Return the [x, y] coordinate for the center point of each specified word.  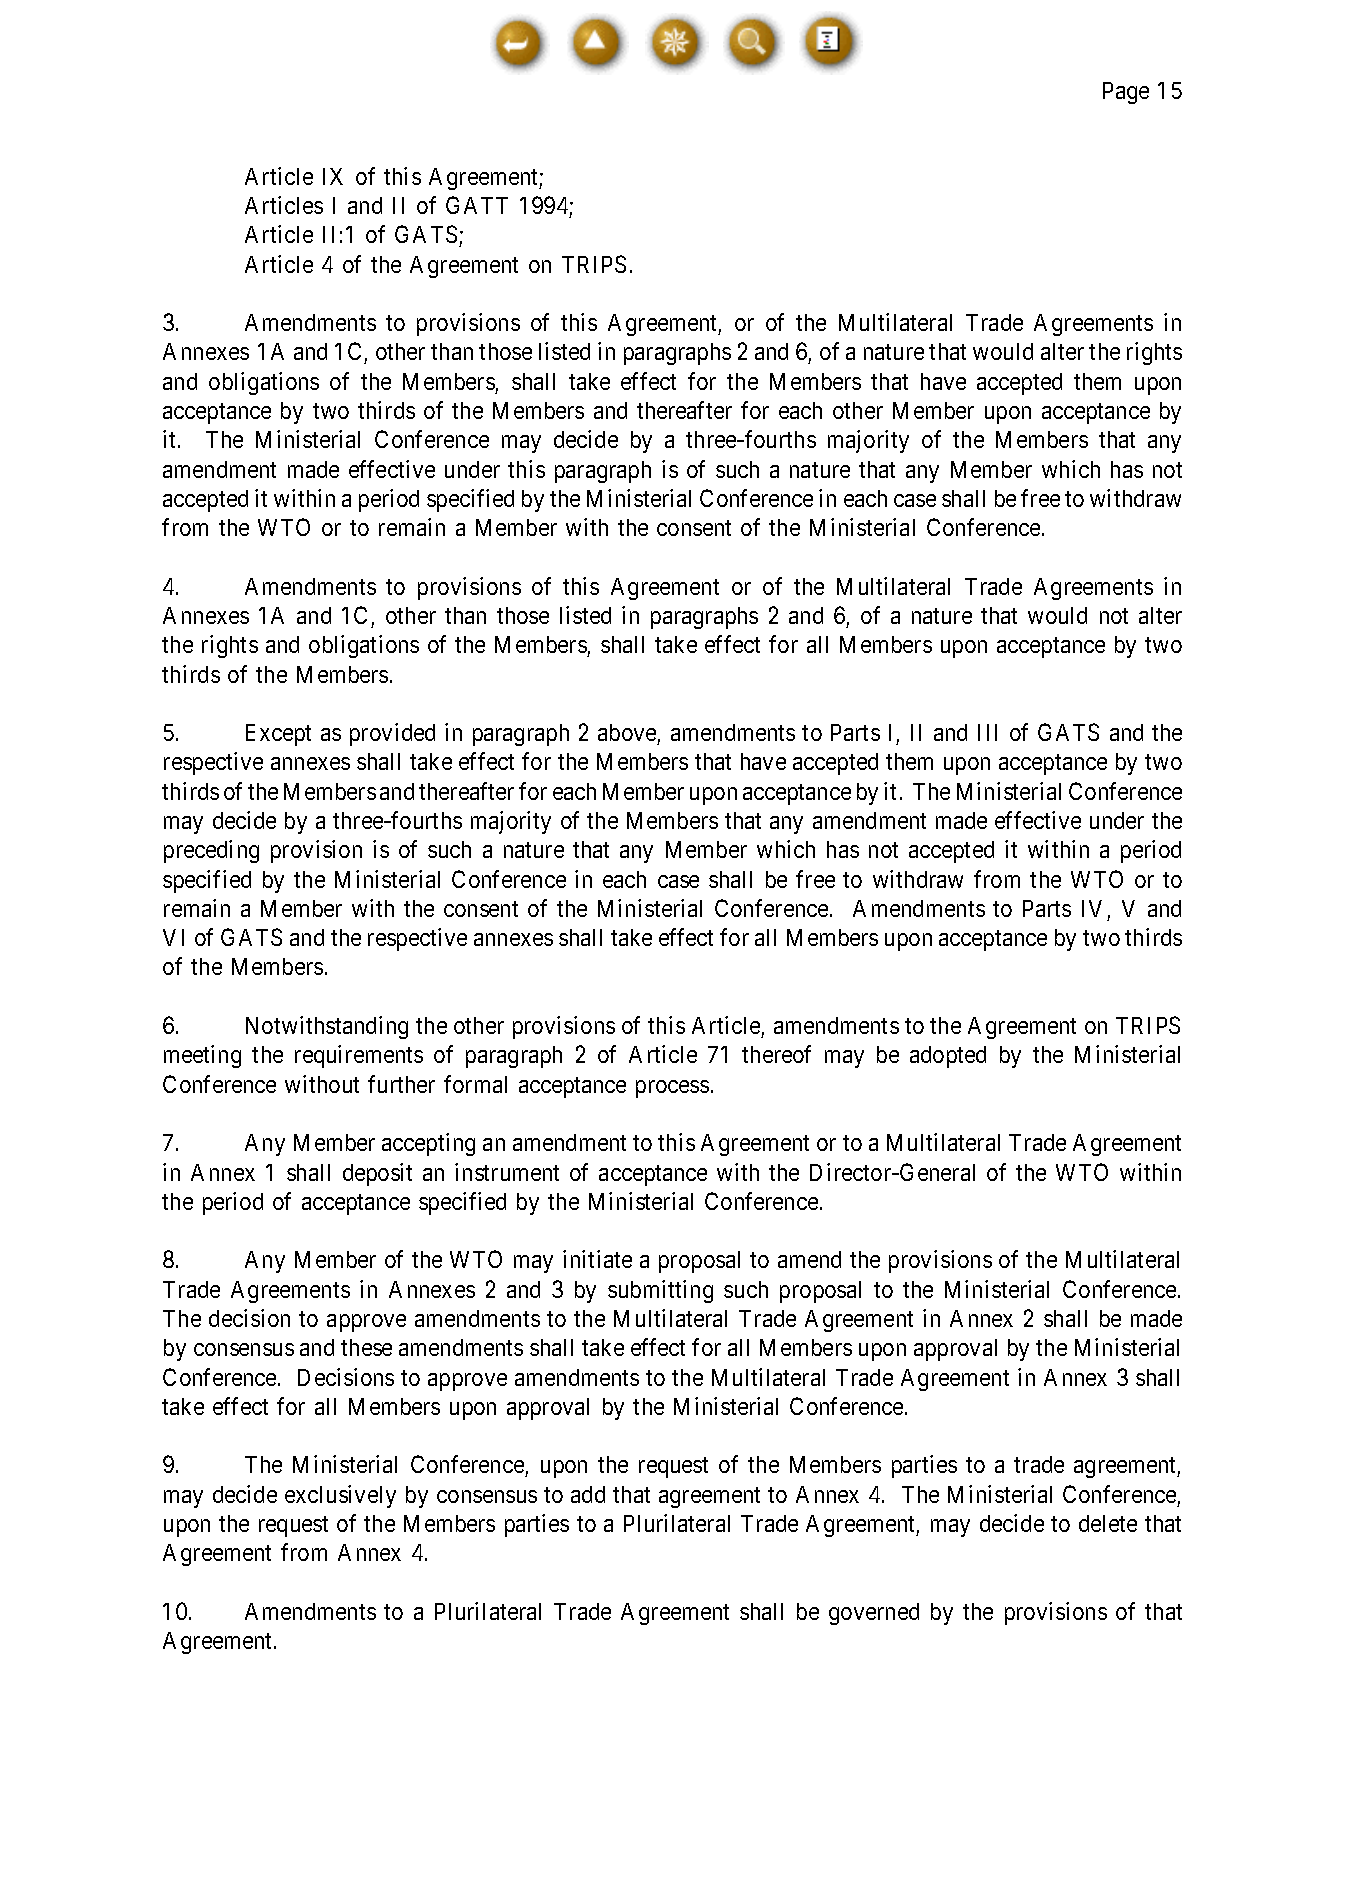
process [672, 1089]
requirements [359, 1056]
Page [1126, 93]
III [987, 732]
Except [278, 735]
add [588, 1494]
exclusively [340, 1496]
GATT [477, 205]
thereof [776, 1054]
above [627, 732]
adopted [948, 1057]
